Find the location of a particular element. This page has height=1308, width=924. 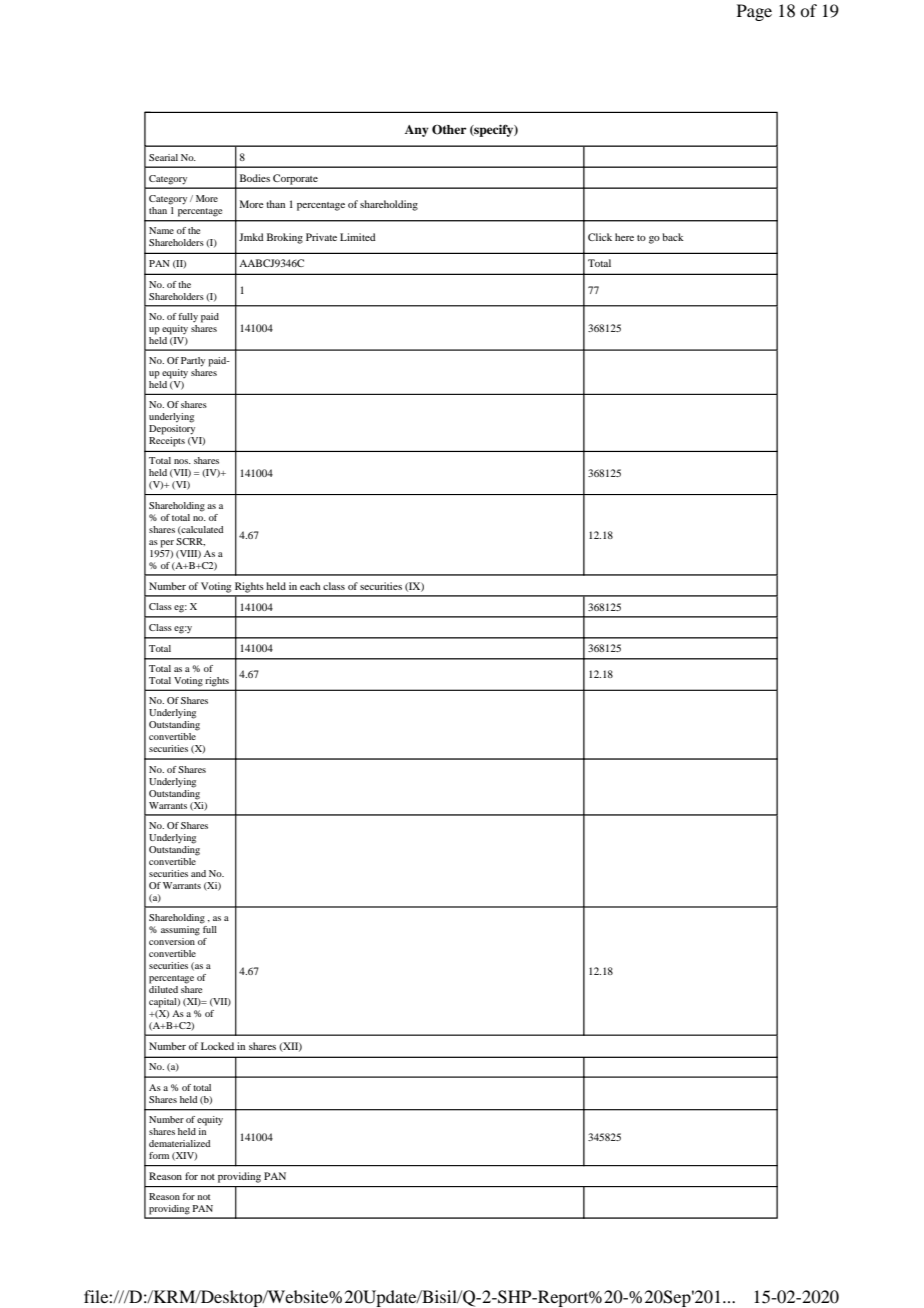

diluted is located at coordinates (163, 989).
